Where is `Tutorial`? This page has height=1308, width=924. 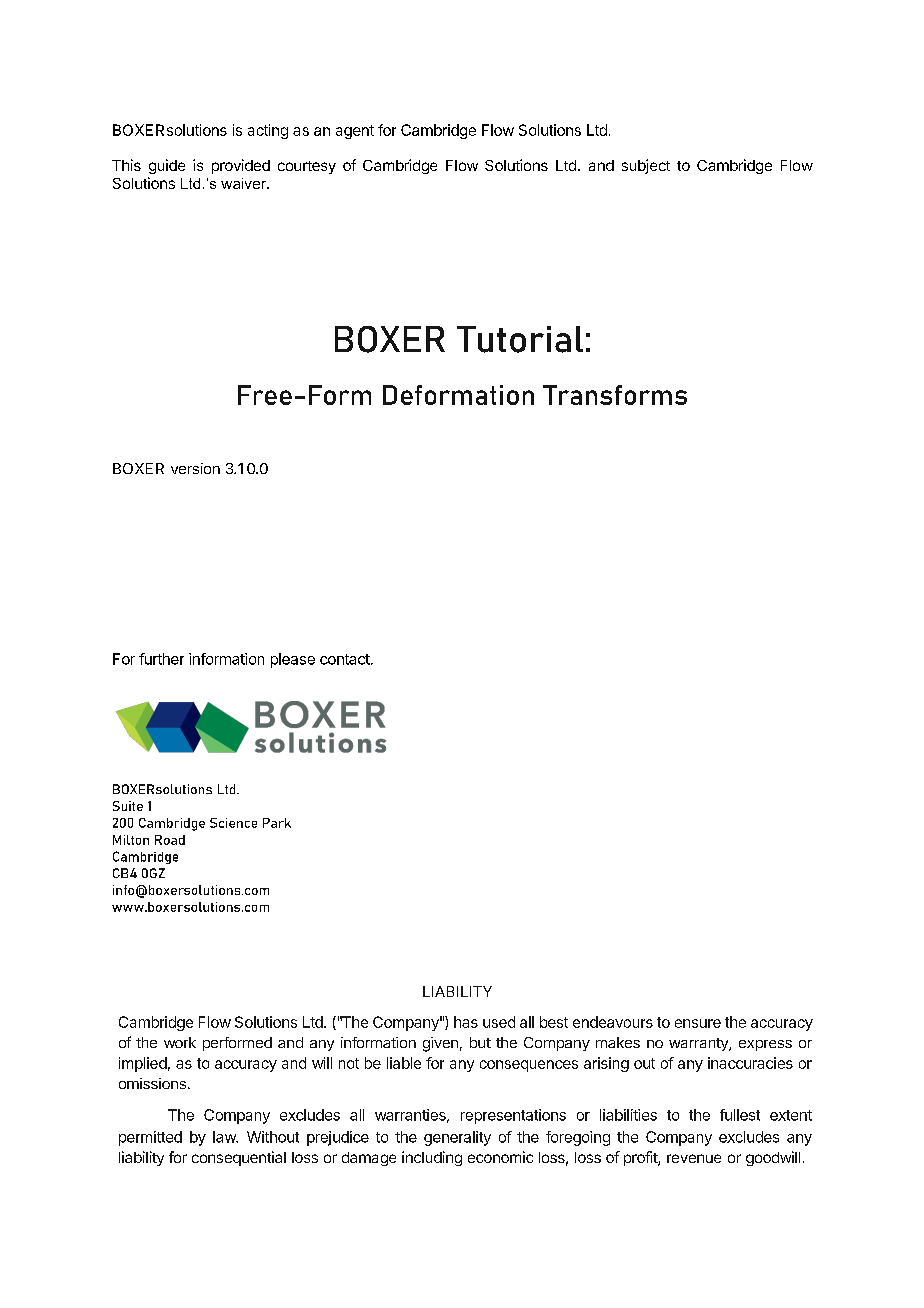
Tutorial is located at coordinates (520, 339).
